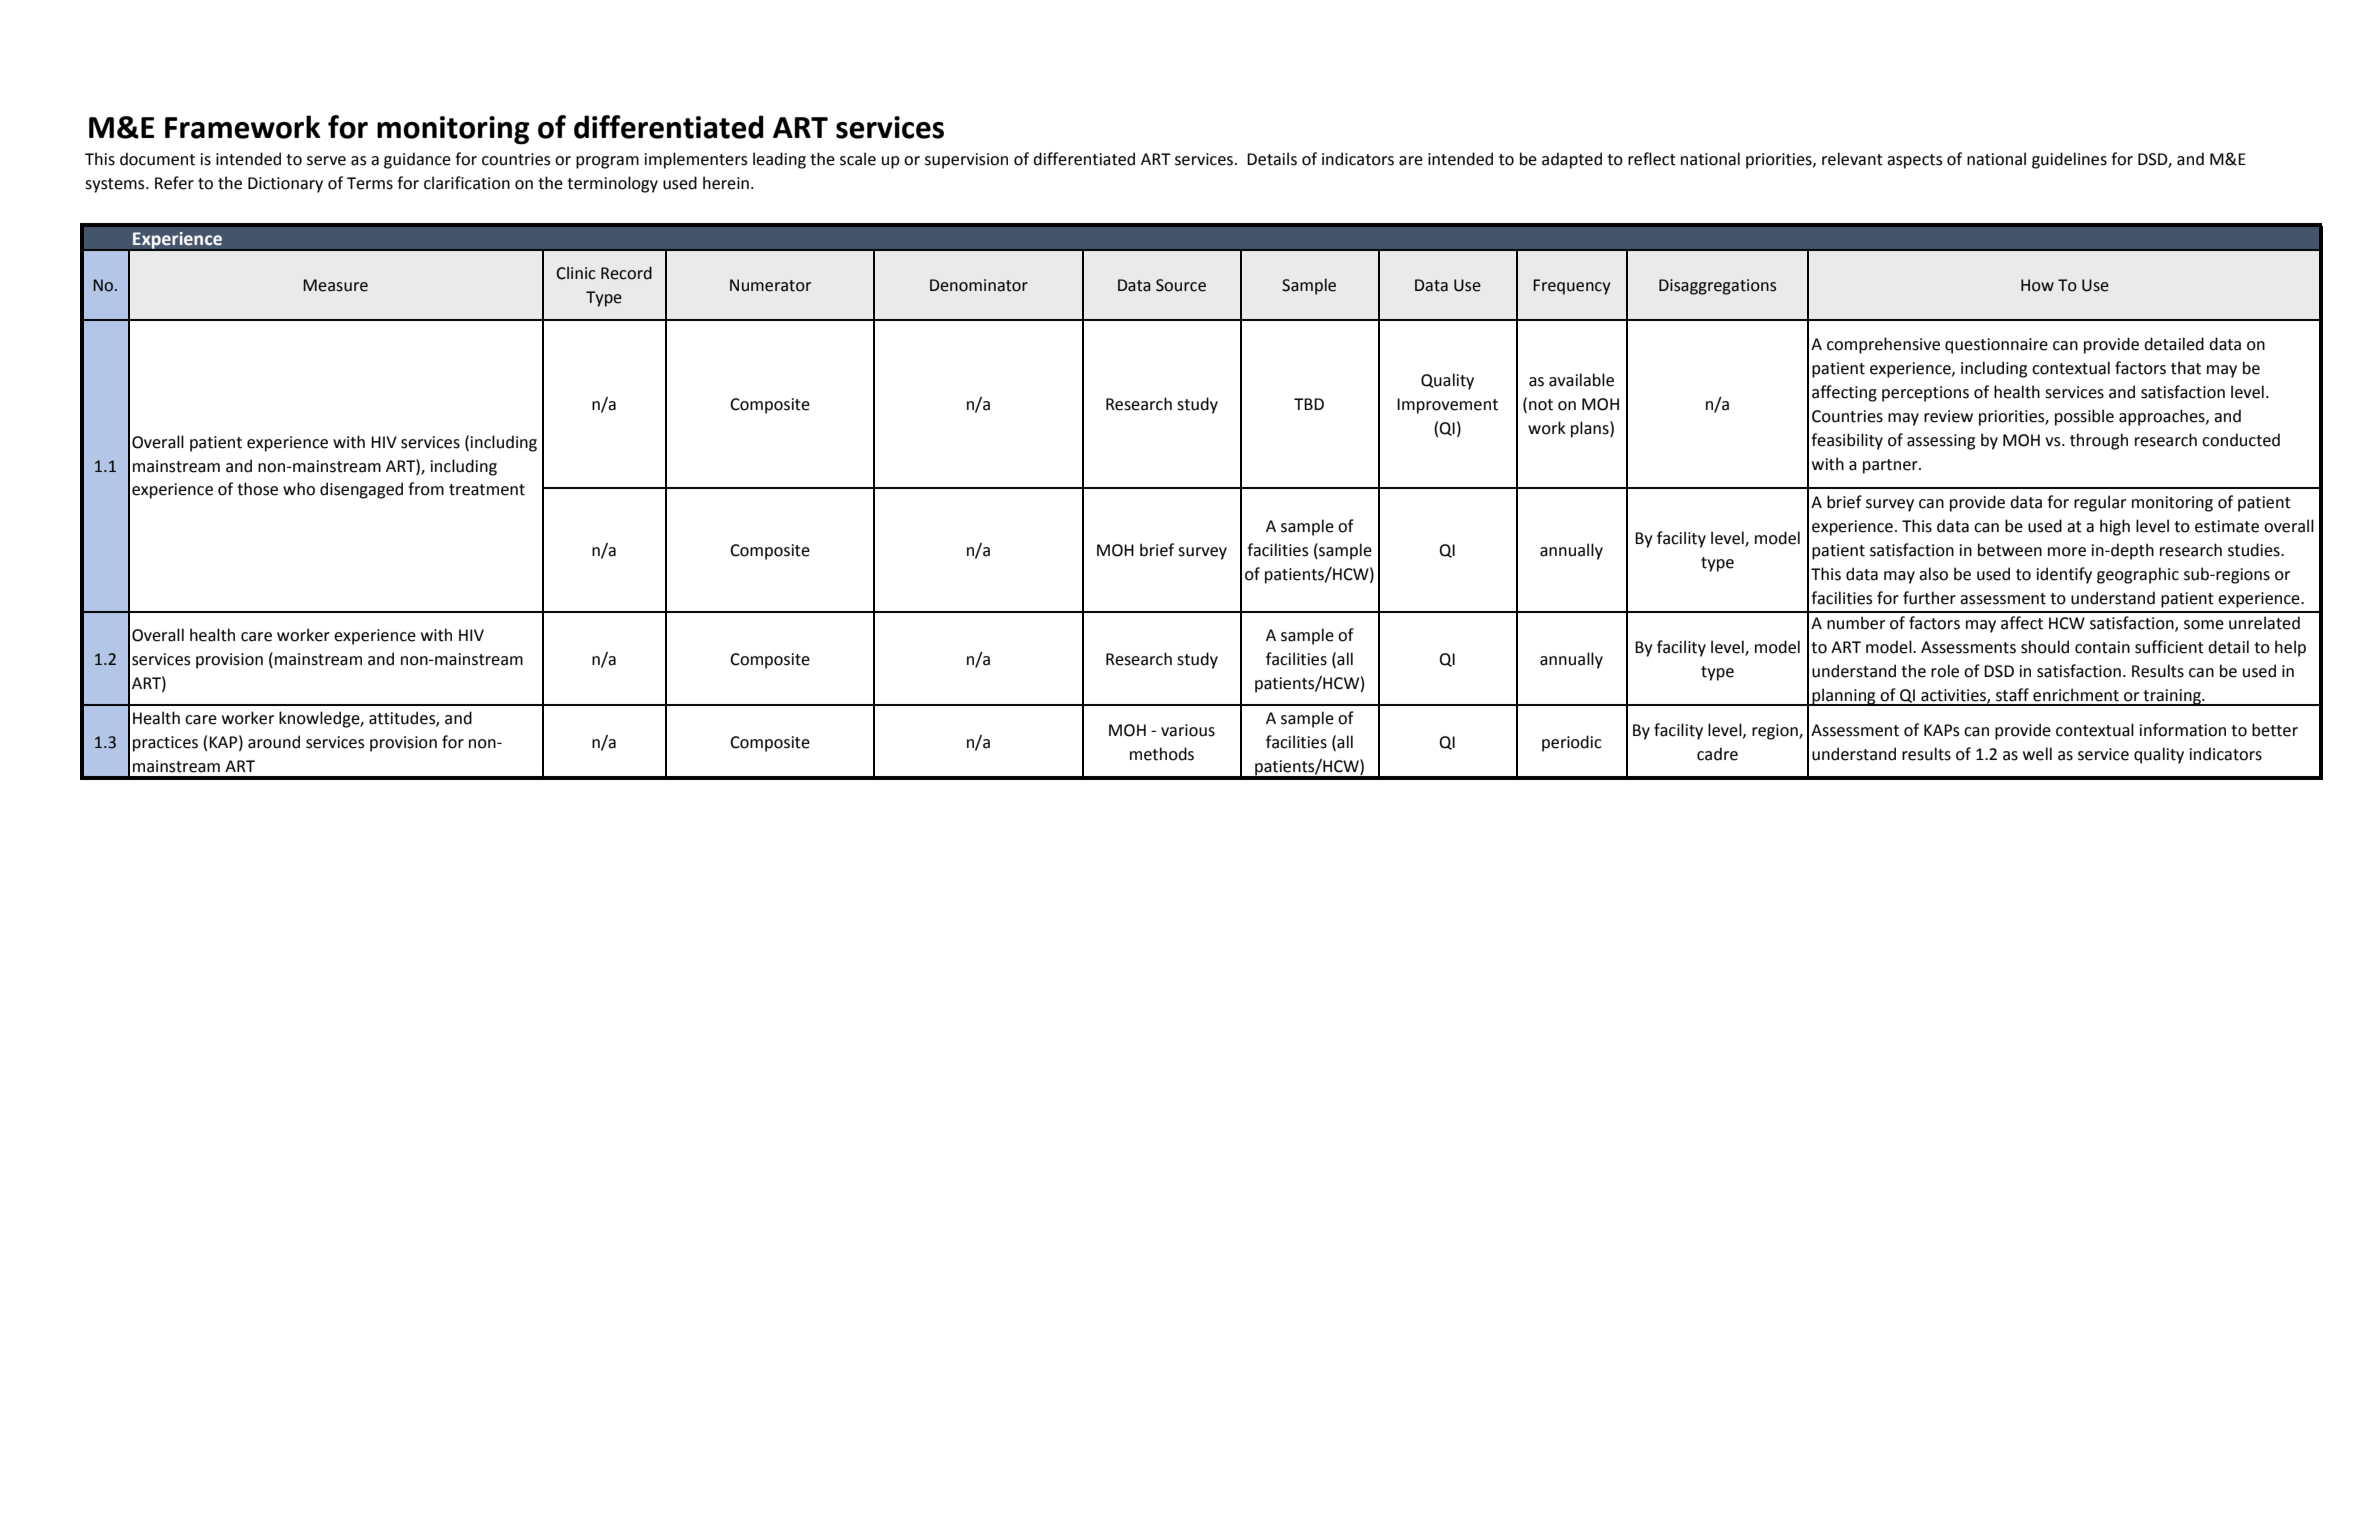 Image resolution: width=2369 pixels, height=1533 pixels. What do you see at coordinates (1188, 730) in the screenshot?
I see `various` at bounding box center [1188, 730].
